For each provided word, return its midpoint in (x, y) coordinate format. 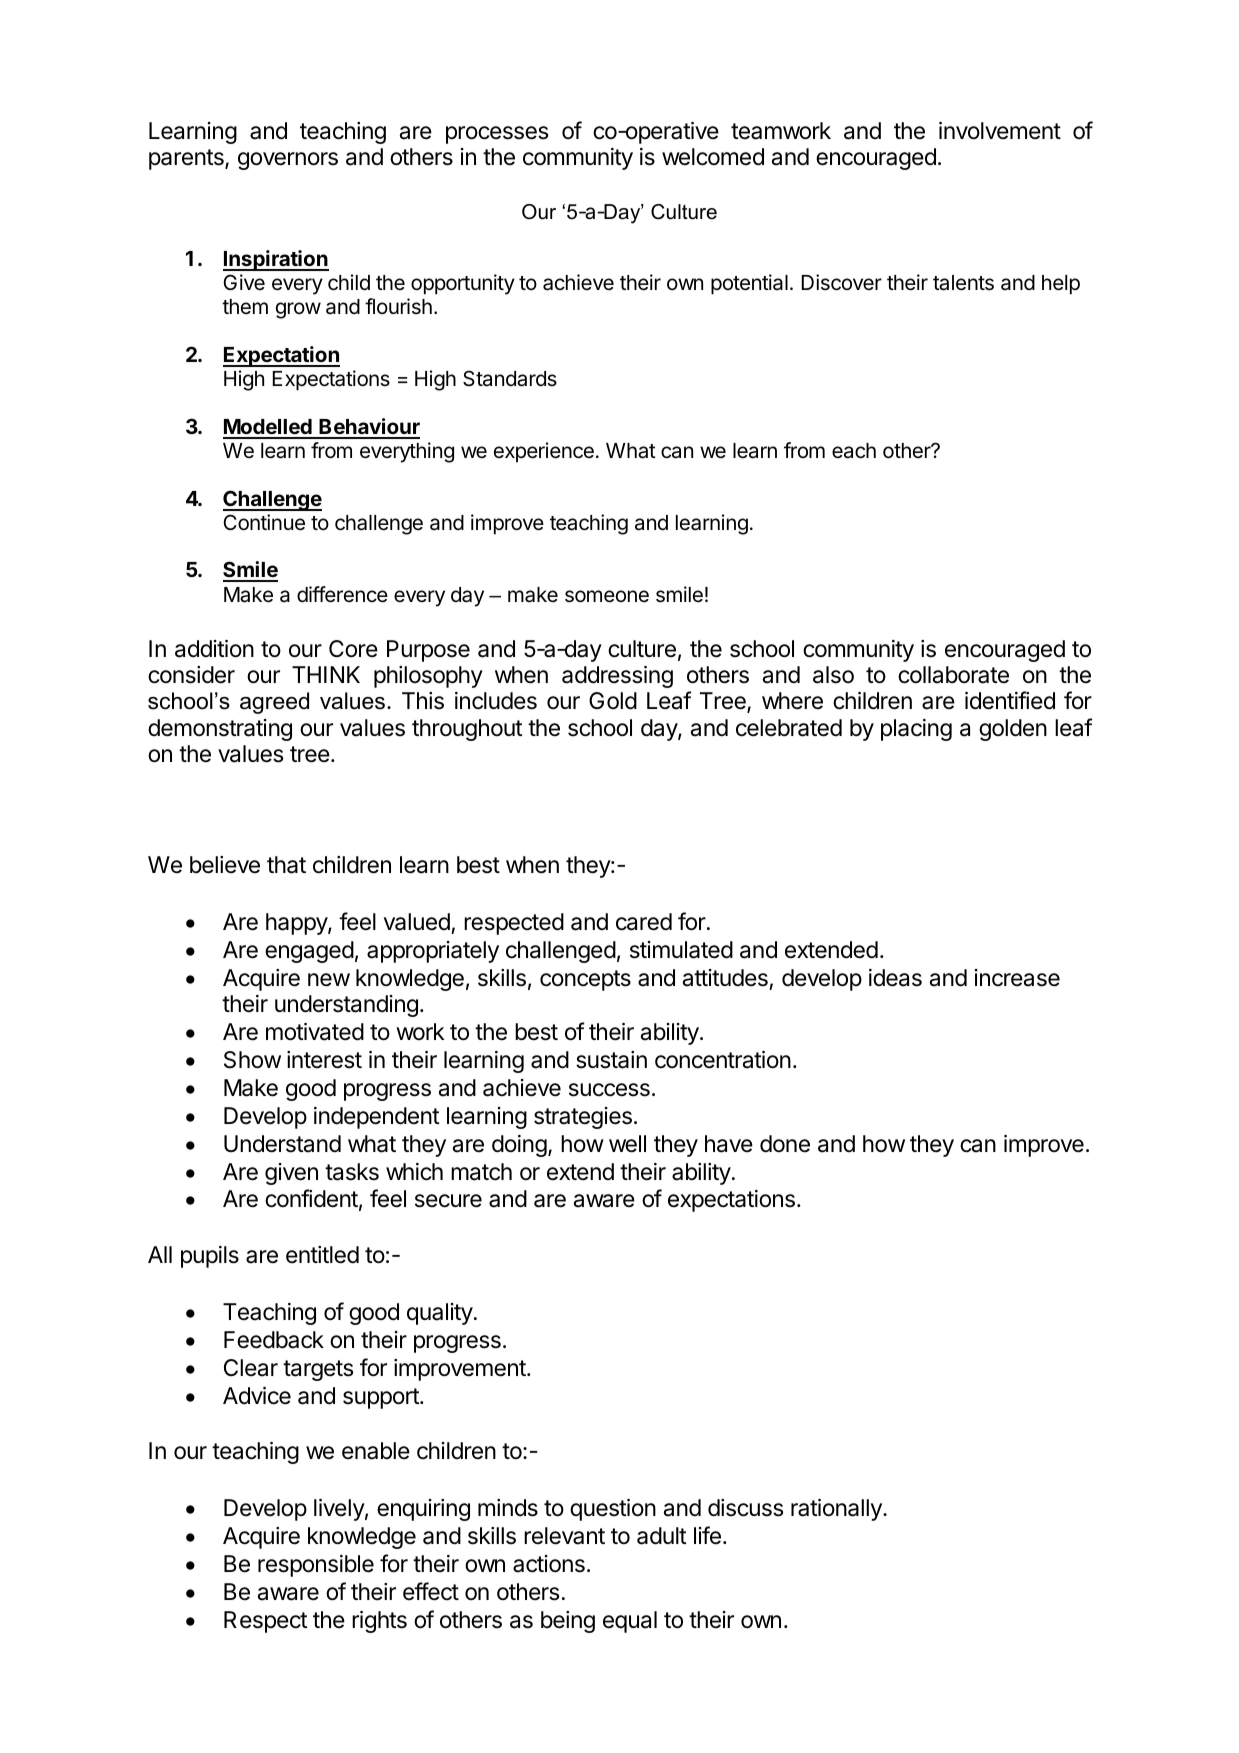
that (286, 865)
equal (630, 1622)
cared (644, 922)
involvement (1000, 131)
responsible (316, 1566)
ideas (895, 978)
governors (288, 161)
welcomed (713, 157)
